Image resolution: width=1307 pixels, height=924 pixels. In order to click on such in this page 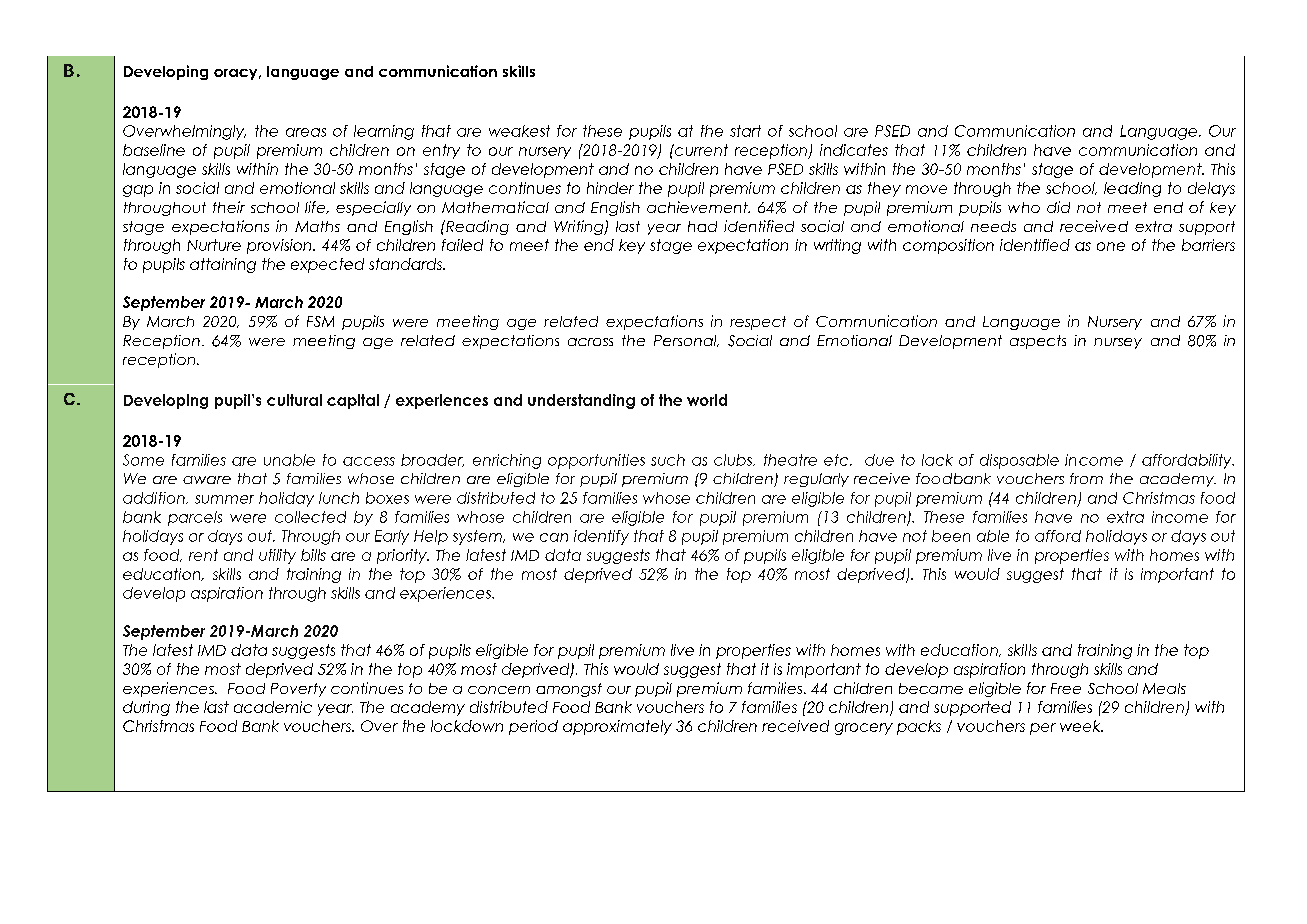, I will do `click(668, 460)`.
